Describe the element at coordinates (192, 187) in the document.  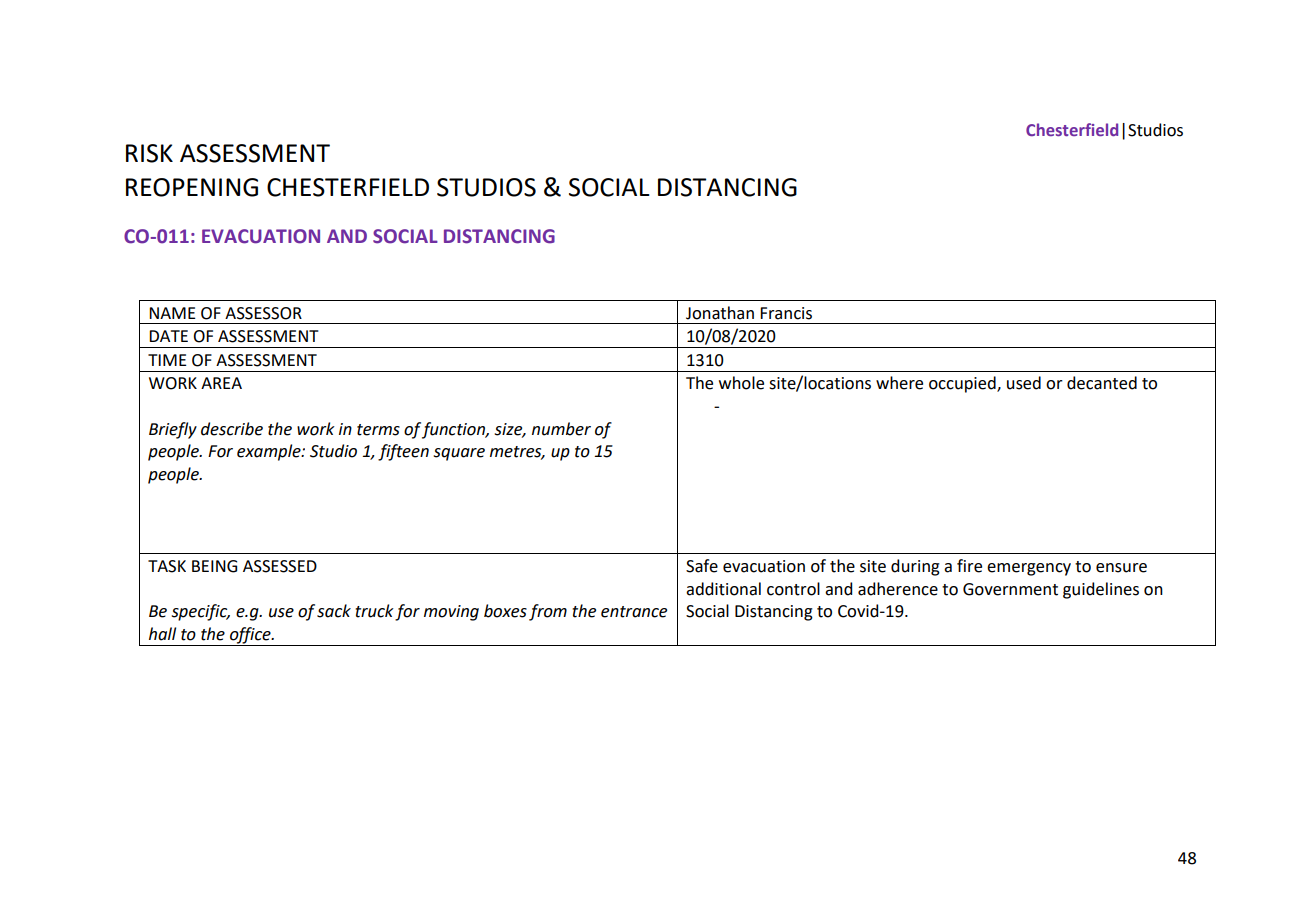
I see `REOPENING` at that location.
